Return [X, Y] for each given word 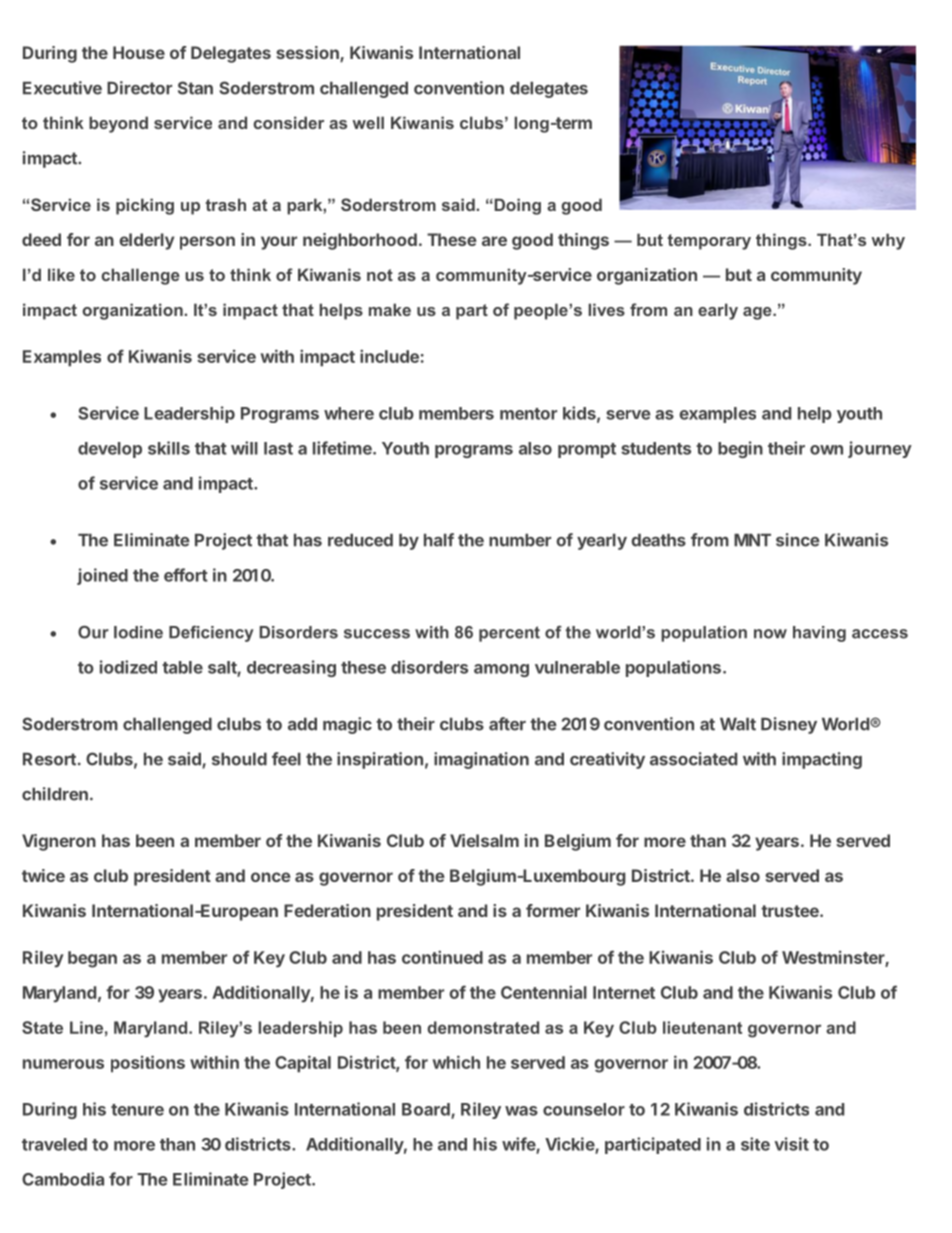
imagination [481, 760]
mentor [528, 414]
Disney [789, 725]
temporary [709, 242]
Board [427, 1110]
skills [169, 448]
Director [139, 88]
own [826, 450]
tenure [137, 1110]
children [55, 794]
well [368, 122]
